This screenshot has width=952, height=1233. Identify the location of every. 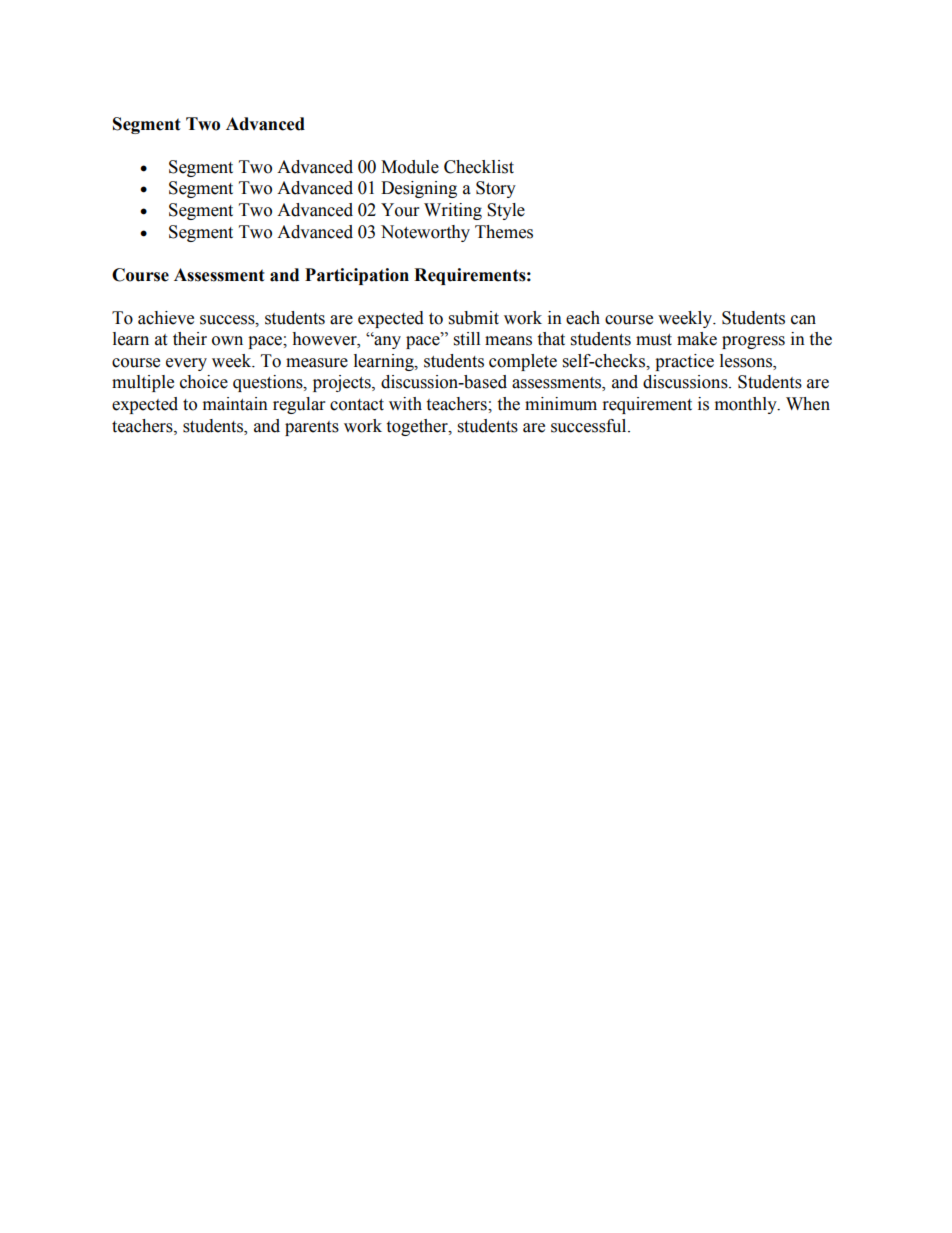
(186, 364).
